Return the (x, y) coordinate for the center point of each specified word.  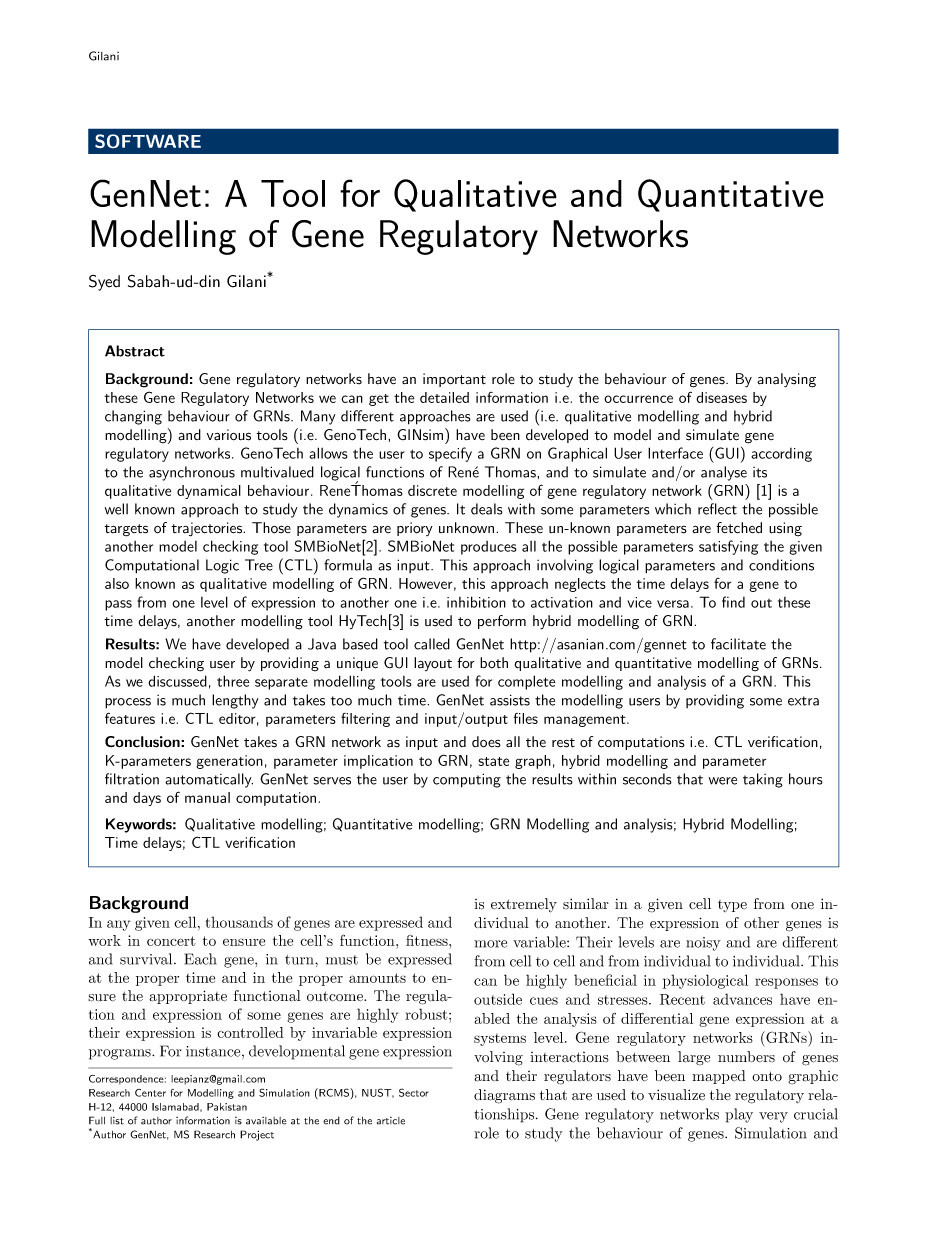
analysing (786, 380)
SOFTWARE (148, 141)
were (723, 781)
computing (467, 780)
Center (150, 1093)
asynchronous (192, 473)
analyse (724, 473)
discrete (432, 490)
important (454, 380)
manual (207, 797)
